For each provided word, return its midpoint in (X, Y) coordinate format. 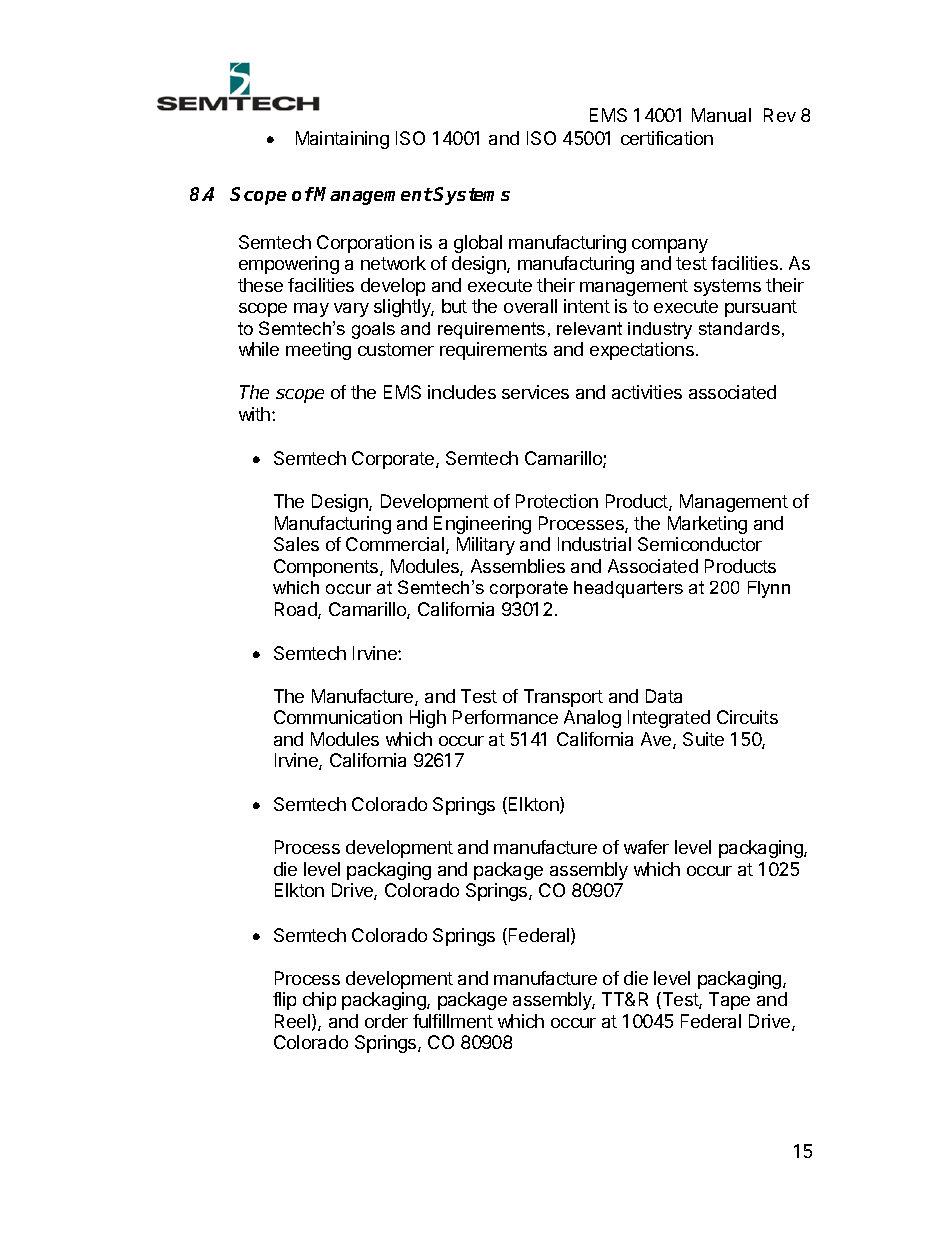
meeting (318, 351)
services (535, 392)
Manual (721, 115)
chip (319, 1001)
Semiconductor (700, 544)
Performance (505, 717)
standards (739, 328)
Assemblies (518, 566)
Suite (703, 739)
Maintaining (342, 140)
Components (327, 568)
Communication (338, 717)
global (478, 244)
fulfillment (453, 1021)
